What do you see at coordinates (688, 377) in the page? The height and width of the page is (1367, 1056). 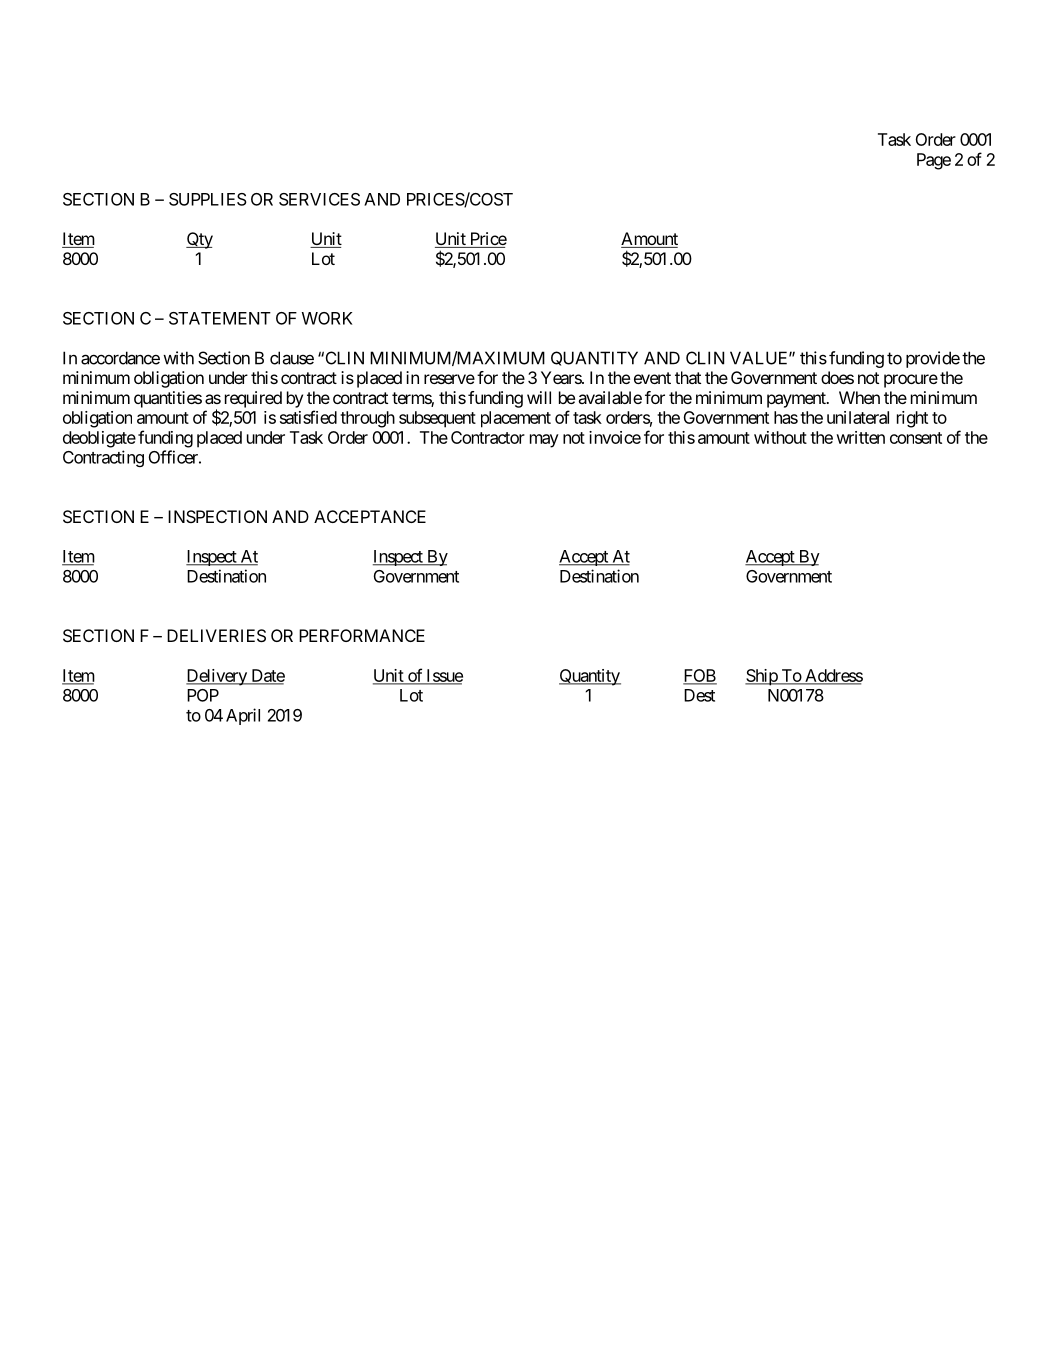 I see `that` at bounding box center [688, 377].
